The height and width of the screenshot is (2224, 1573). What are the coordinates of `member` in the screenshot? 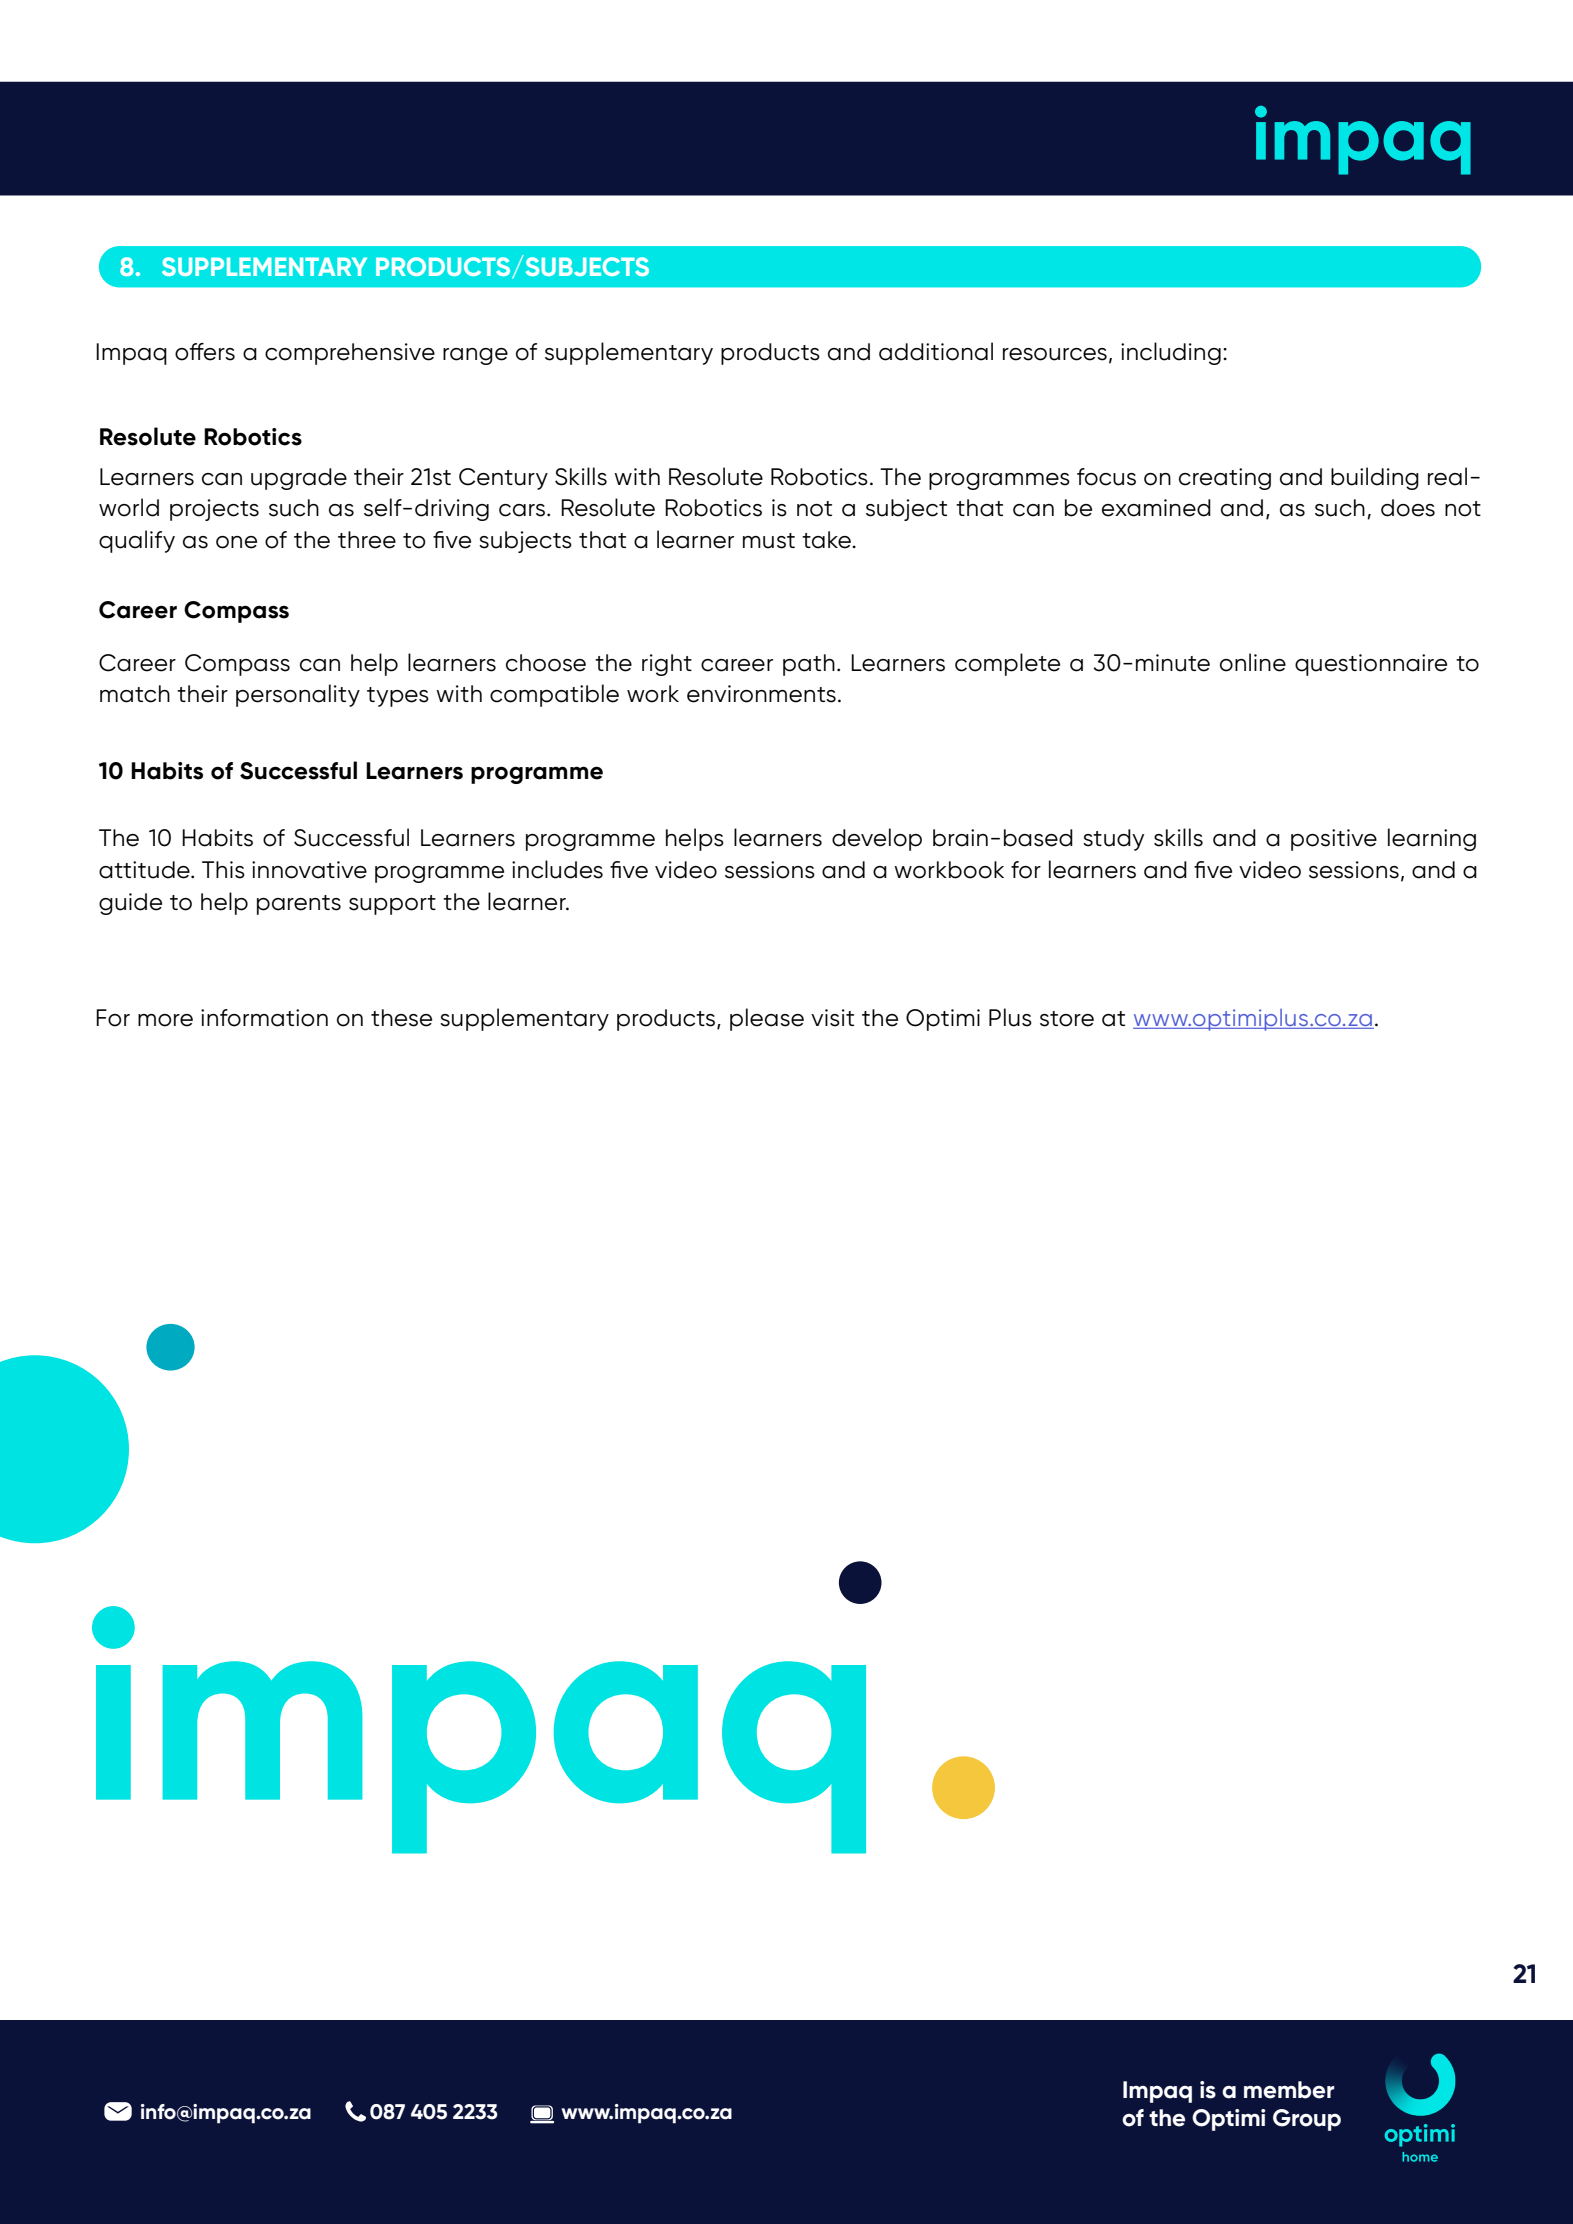 It's located at (1289, 2090).
